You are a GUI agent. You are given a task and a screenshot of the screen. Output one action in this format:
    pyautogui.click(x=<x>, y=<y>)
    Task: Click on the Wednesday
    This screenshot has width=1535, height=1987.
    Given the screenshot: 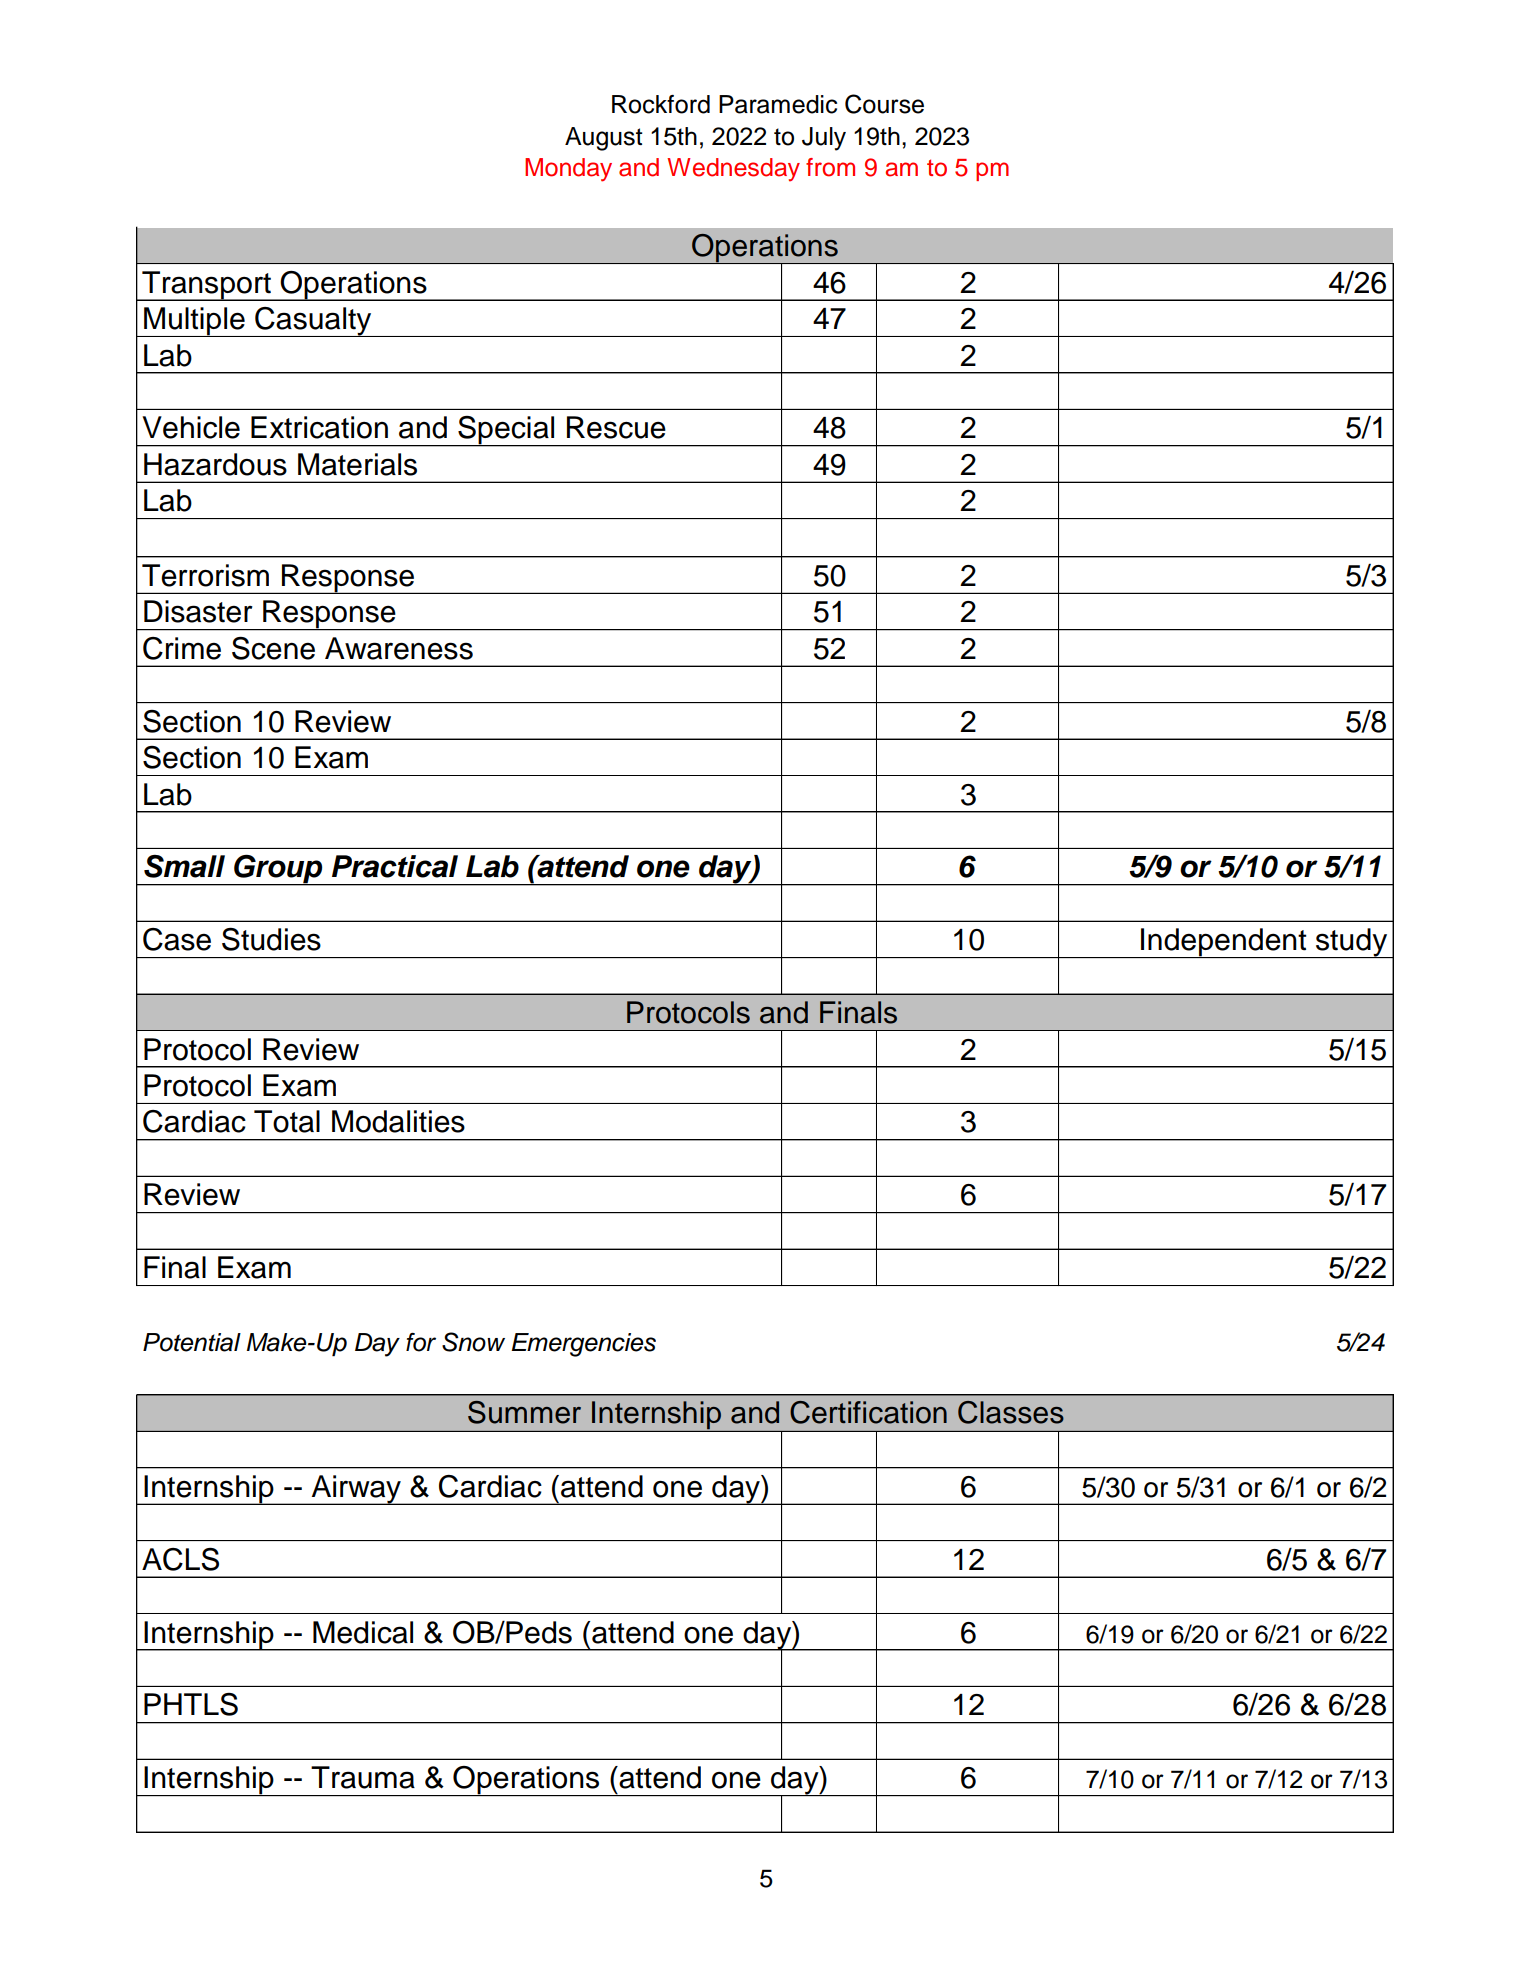 What is the action you would take?
    pyautogui.click(x=733, y=170)
